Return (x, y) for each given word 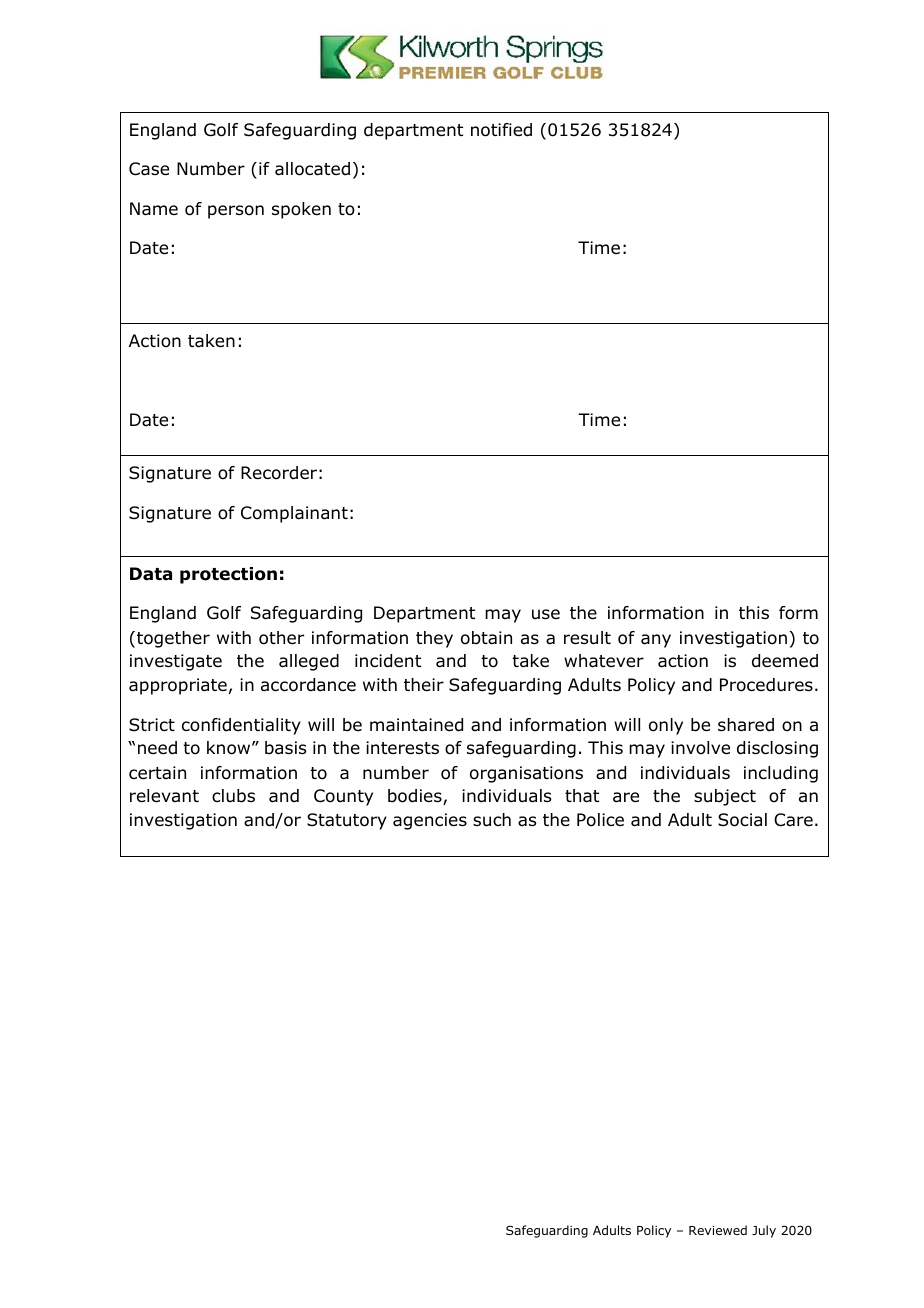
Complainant (294, 514)
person (236, 212)
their (424, 685)
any (656, 641)
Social (742, 820)
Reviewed (718, 1230)
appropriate (178, 686)
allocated (312, 169)
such (492, 820)
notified (501, 130)
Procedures (766, 685)
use (546, 614)
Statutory (347, 821)
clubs (233, 796)
